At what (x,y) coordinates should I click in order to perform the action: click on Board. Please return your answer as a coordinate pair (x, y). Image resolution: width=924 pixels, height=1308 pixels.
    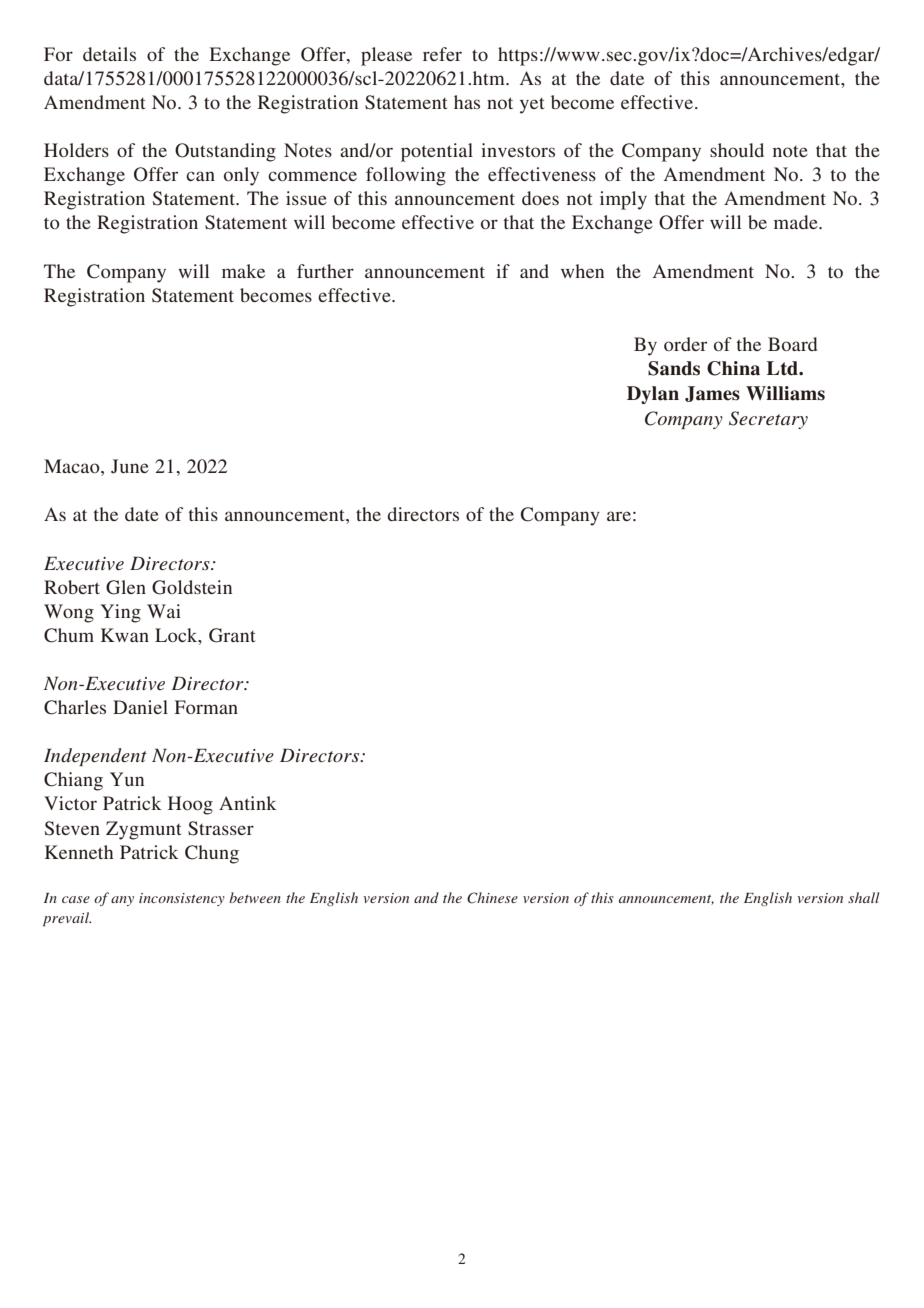
    Looking at the image, I should click on (792, 344).
